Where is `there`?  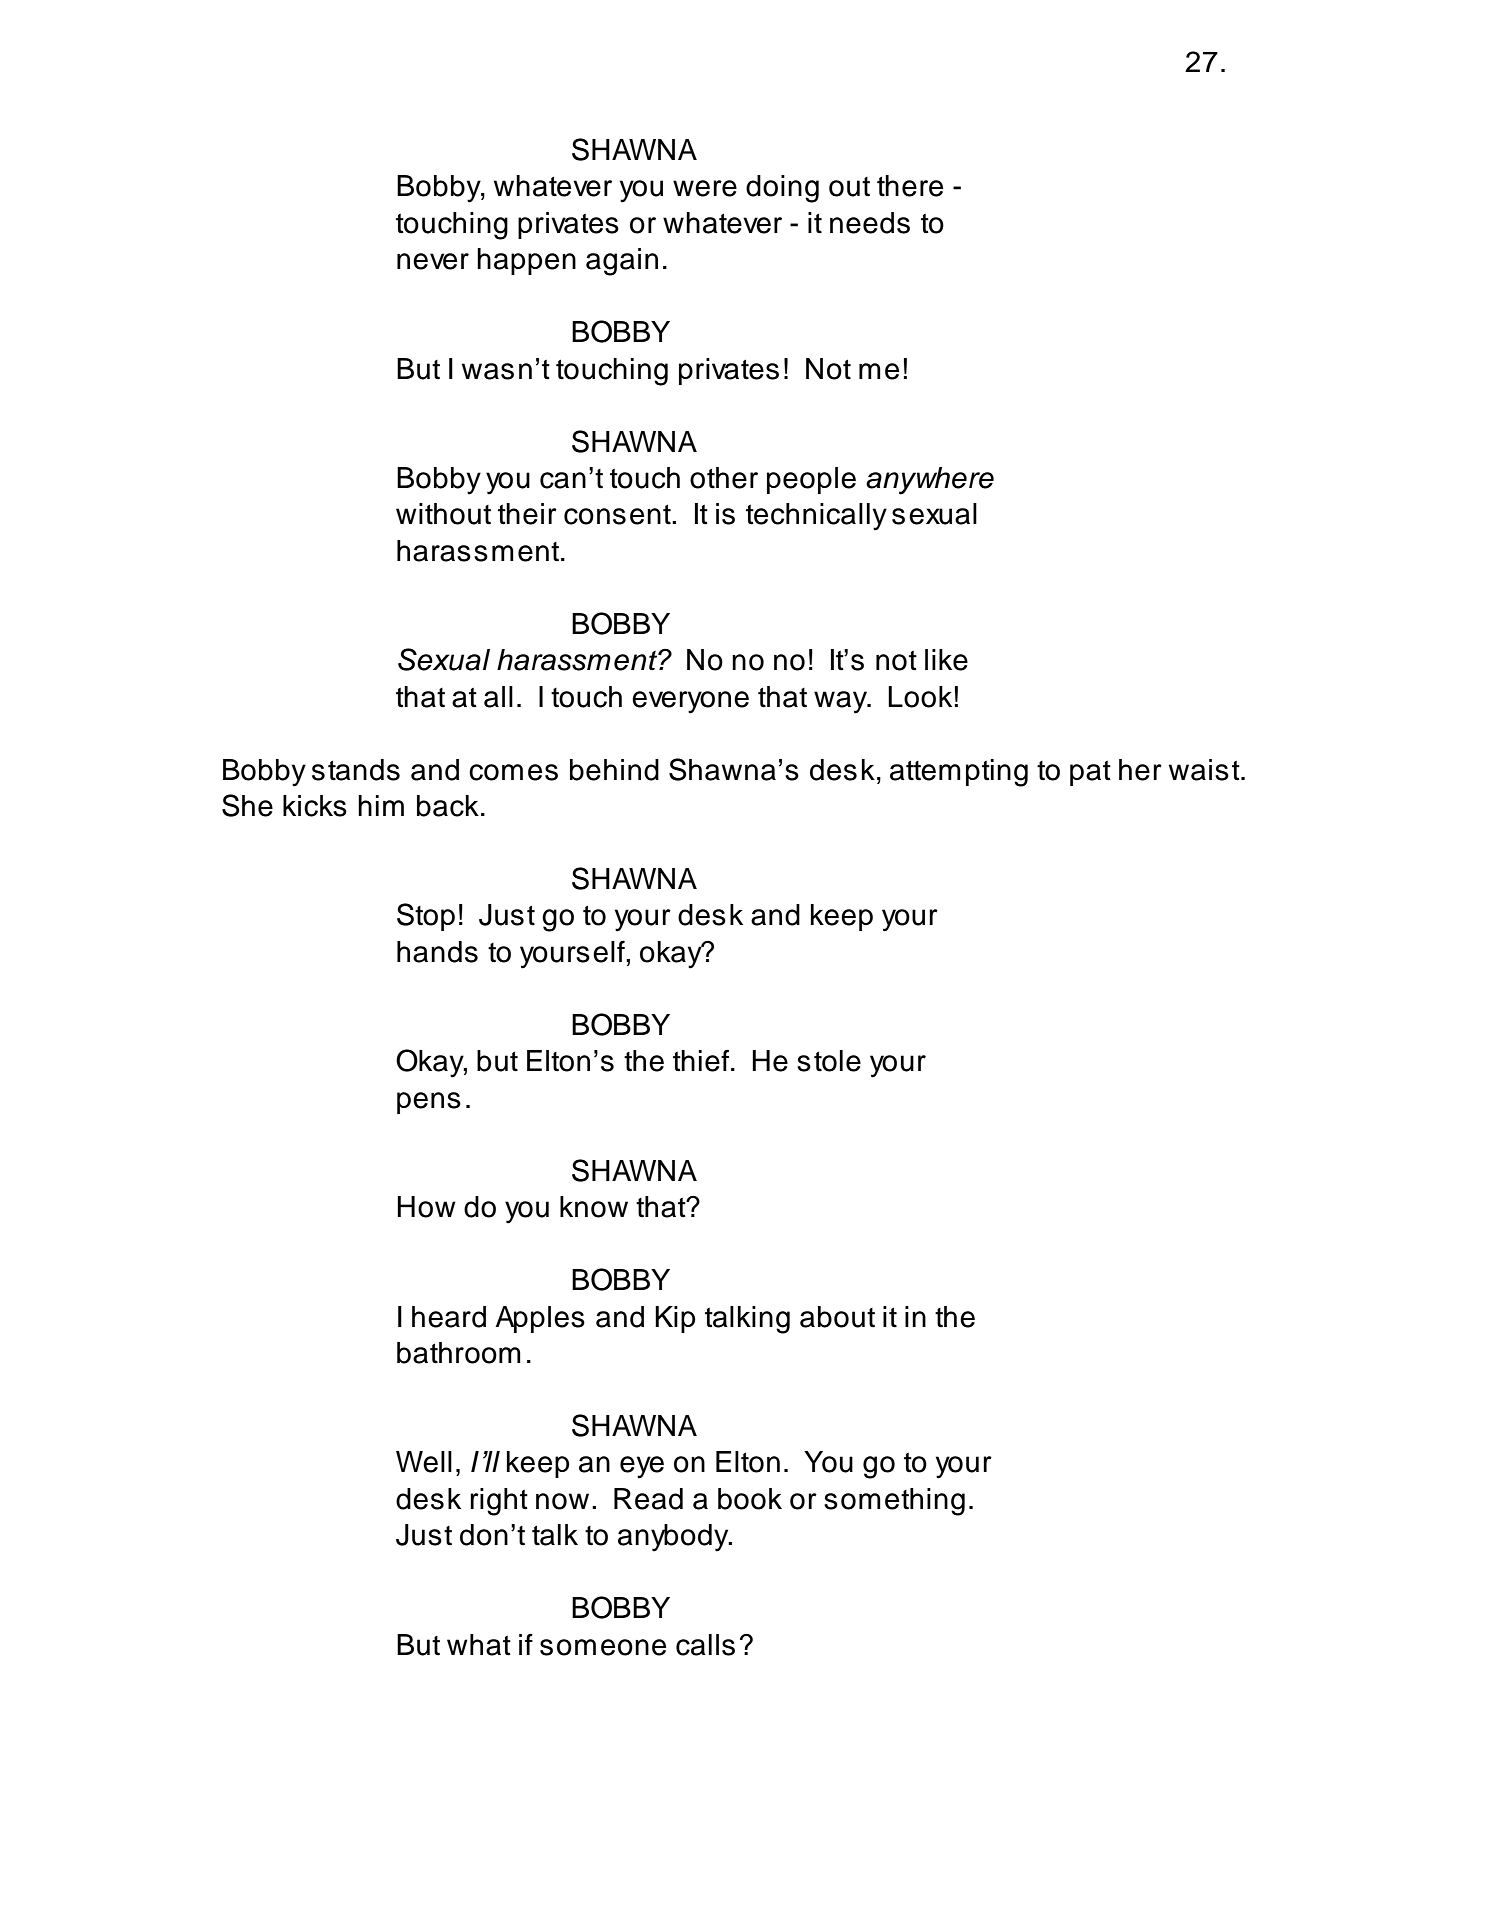 there is located at coordinates (910, 186).
